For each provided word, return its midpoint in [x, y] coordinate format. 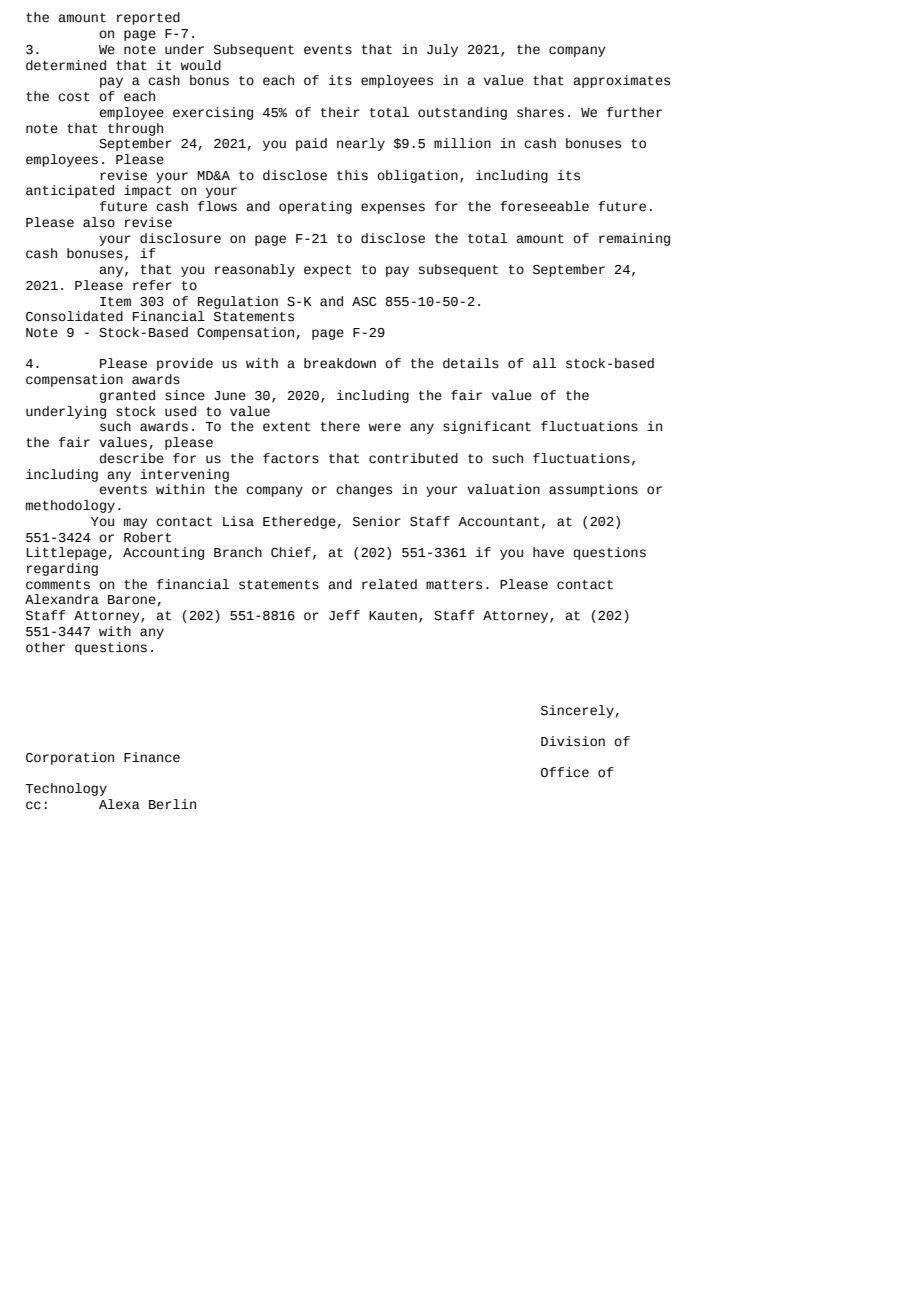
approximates [621, 81]
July [442, 50]
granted [127, 396]
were [384, 427]
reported [148, 18]
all [544, 363]
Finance [152, 757]
